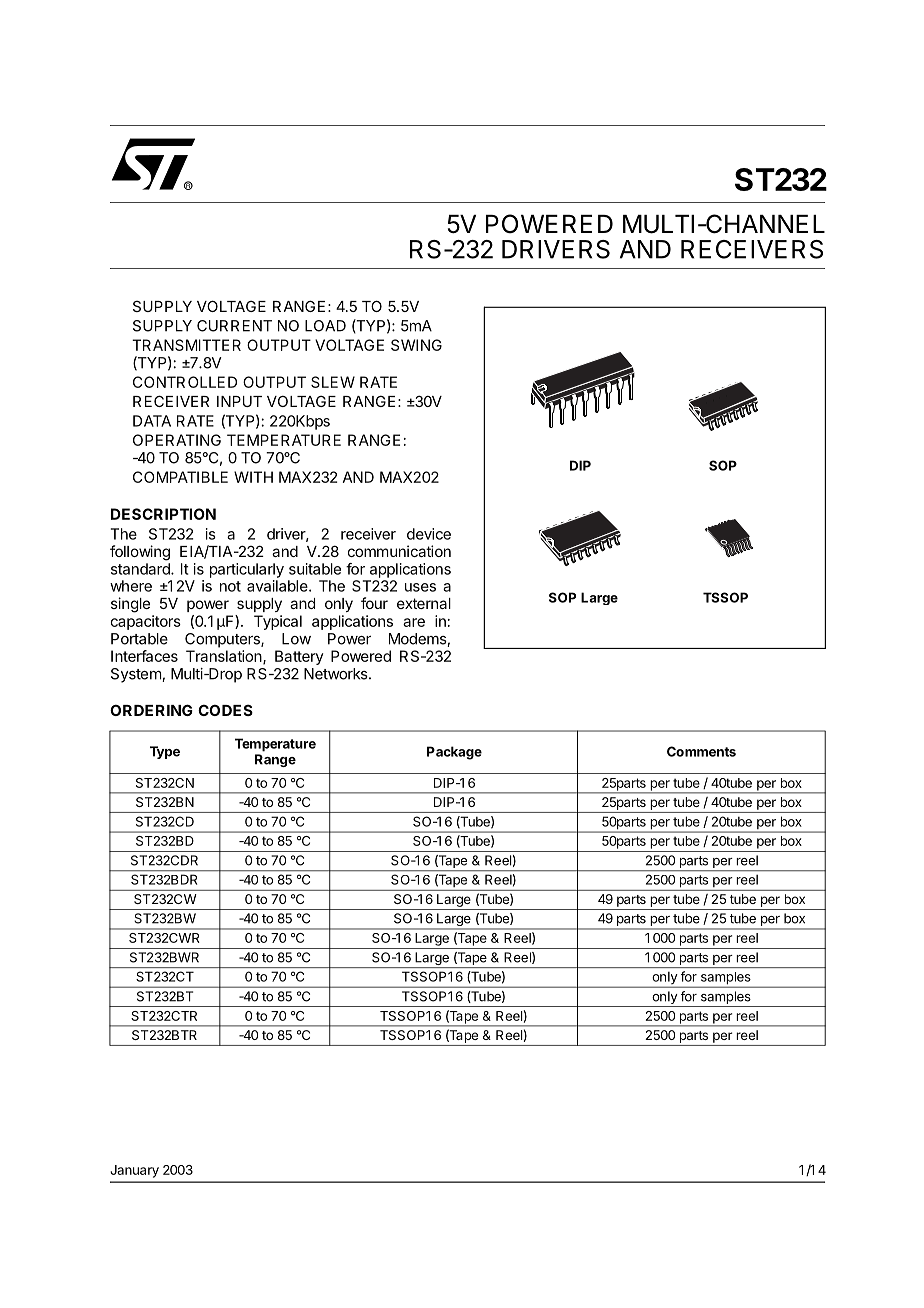  Describe the element at coordinates (165, 752) in the screenshot. I see `Type` at that location.
